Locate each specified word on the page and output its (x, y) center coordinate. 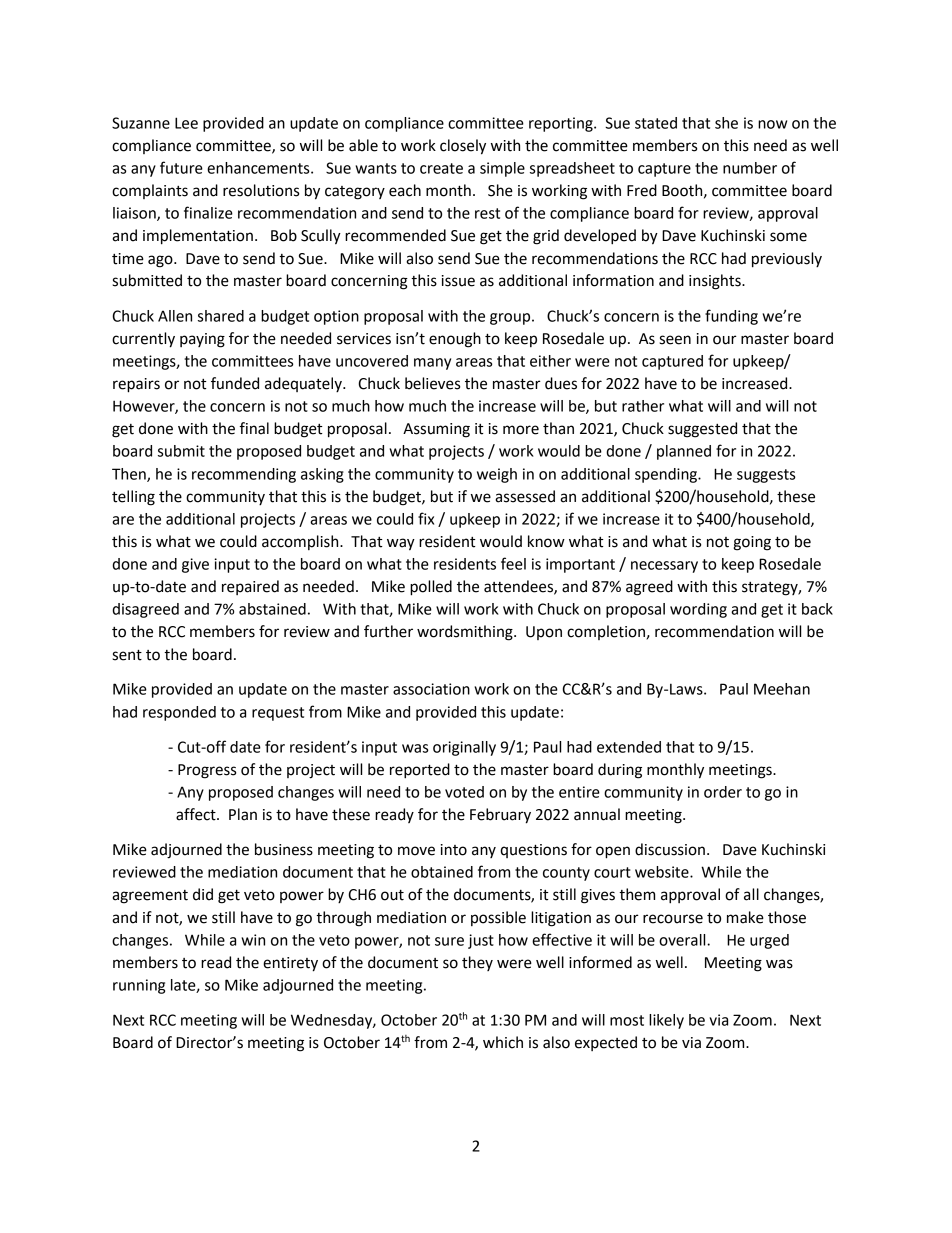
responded (179, 713)
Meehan (782, 689)
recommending (244, 475)
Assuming (436, 430)
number (750, 168)
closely (463, 147)
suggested (702, 430)
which (503, 1042)
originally (464, 748)
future (181, 167)
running (139, 986)
